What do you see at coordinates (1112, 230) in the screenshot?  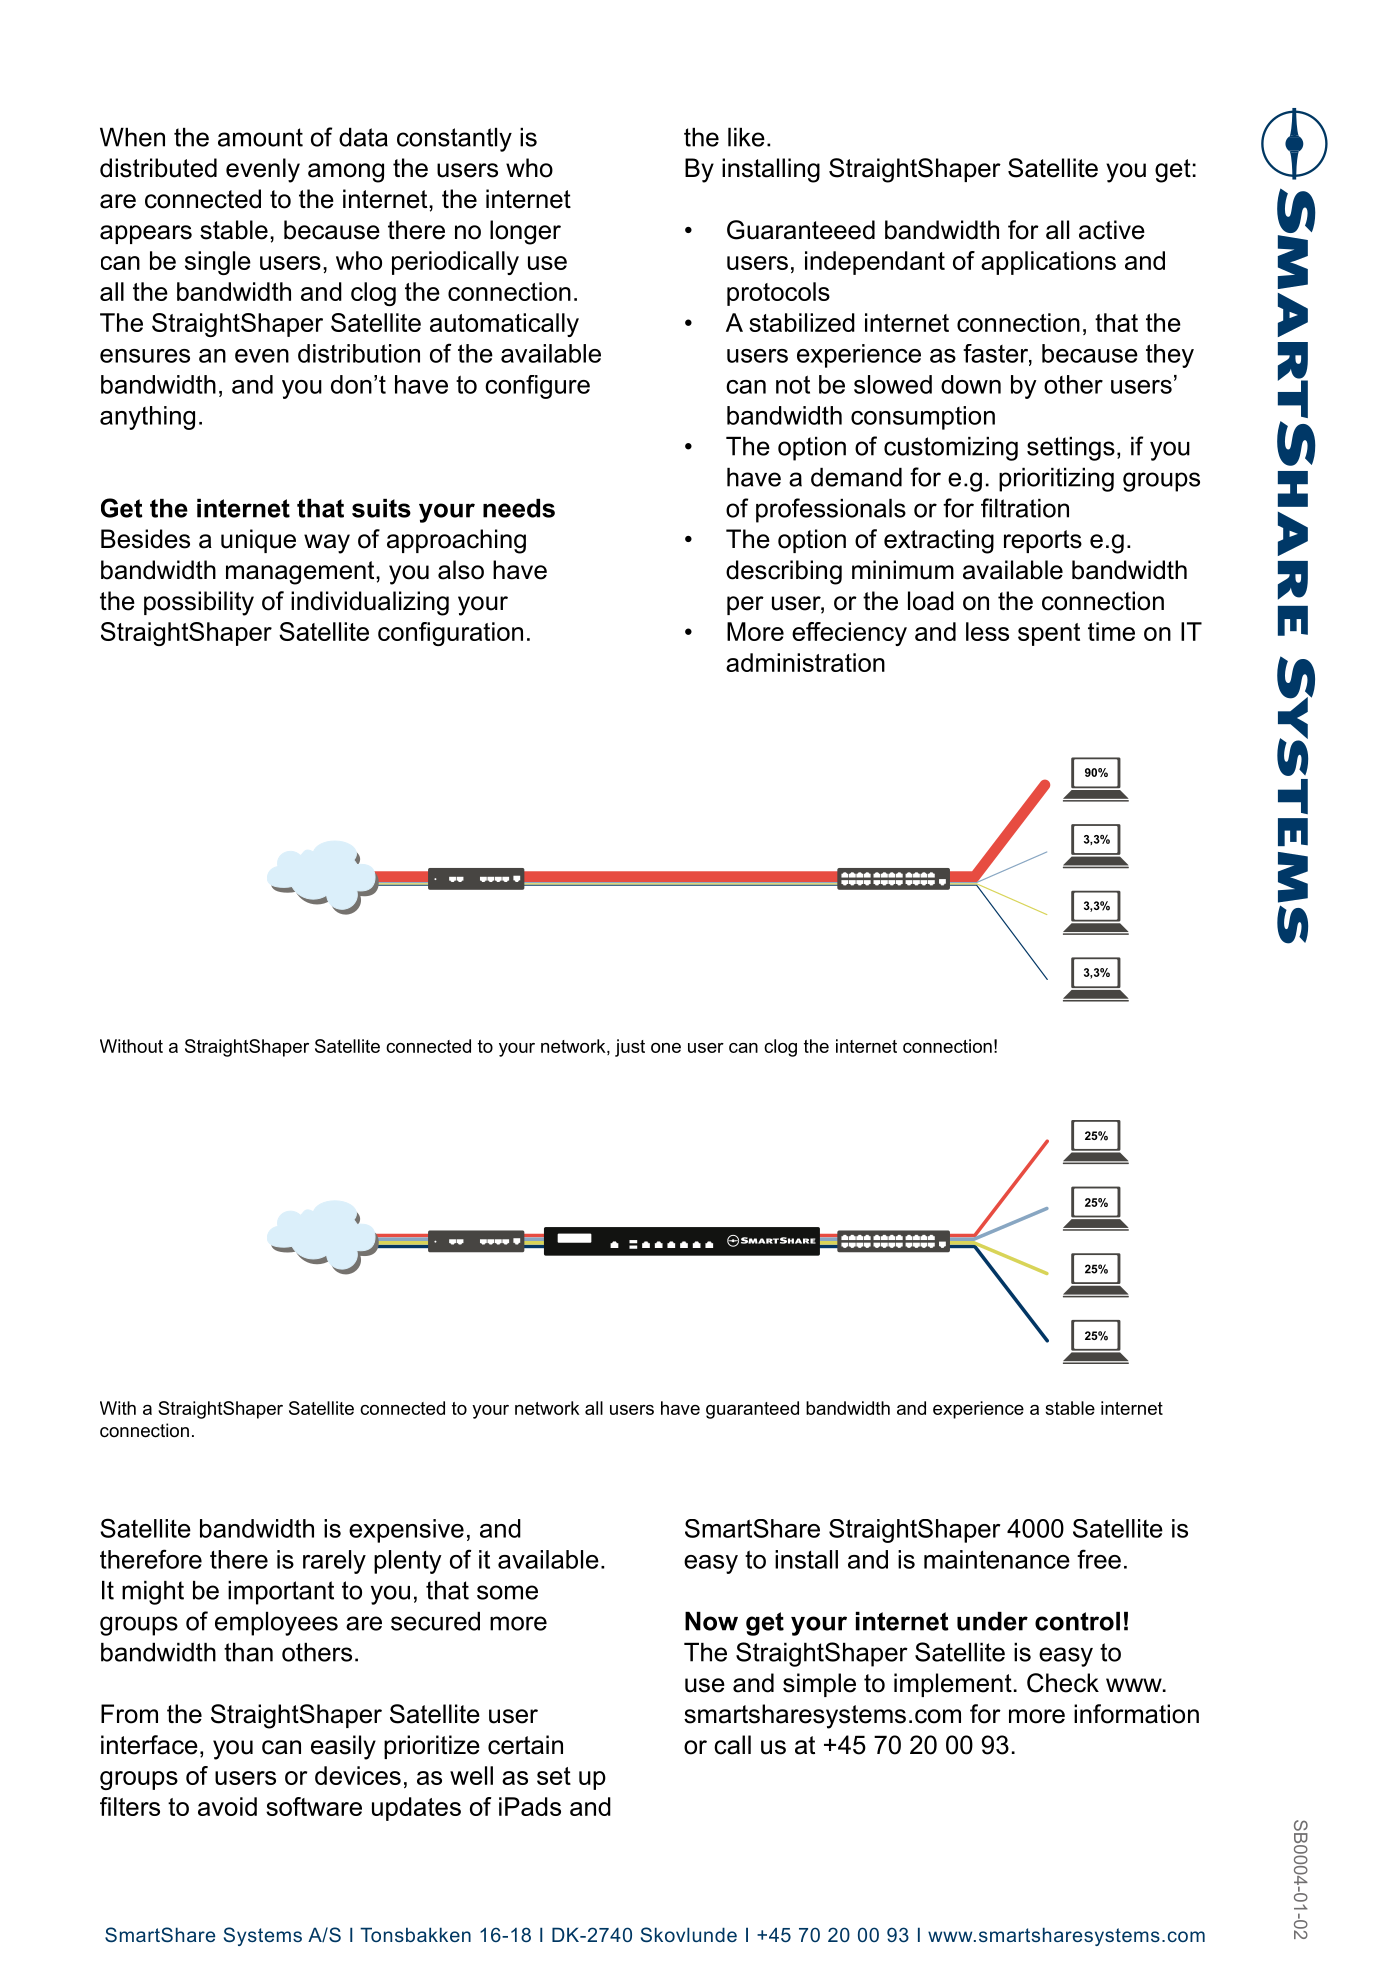 I see `active` at bounding box center [1112, 230].
